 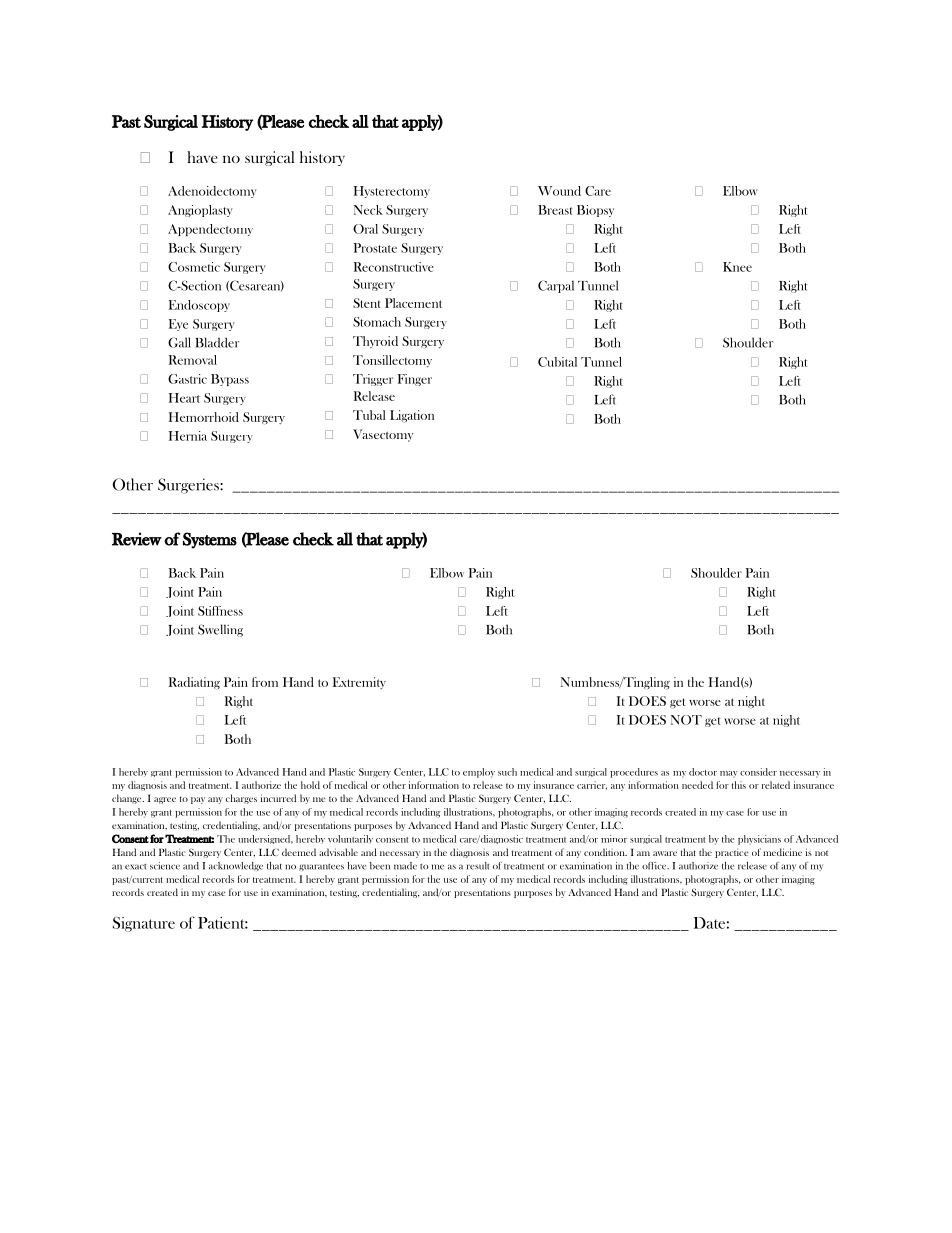 What do you see at coordinates (737, 267) in the page?
I see `Knee` at bounding box center [737, 267].
